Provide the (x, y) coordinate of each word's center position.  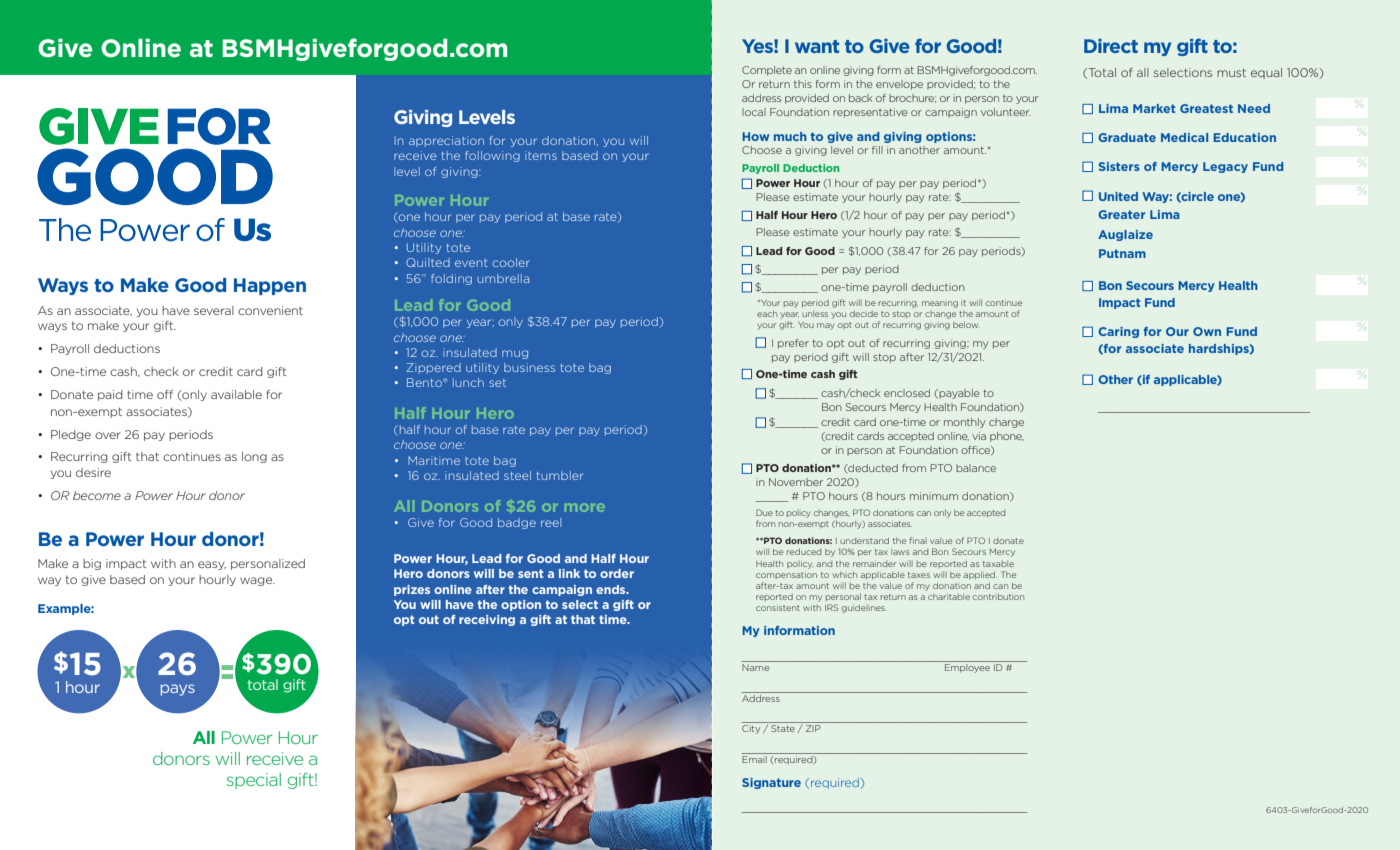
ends (612, 589)
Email (755, 758)
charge (1006, 423)
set (497, 383)
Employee (967, 668)
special (254, 781)
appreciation (446, 141)
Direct (1111, 46)
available (236, 394)
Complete (767, 71)
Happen (270, 286)
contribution (998, 596)
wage (257, 581)
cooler (511, 262)
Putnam (1122, 253)
